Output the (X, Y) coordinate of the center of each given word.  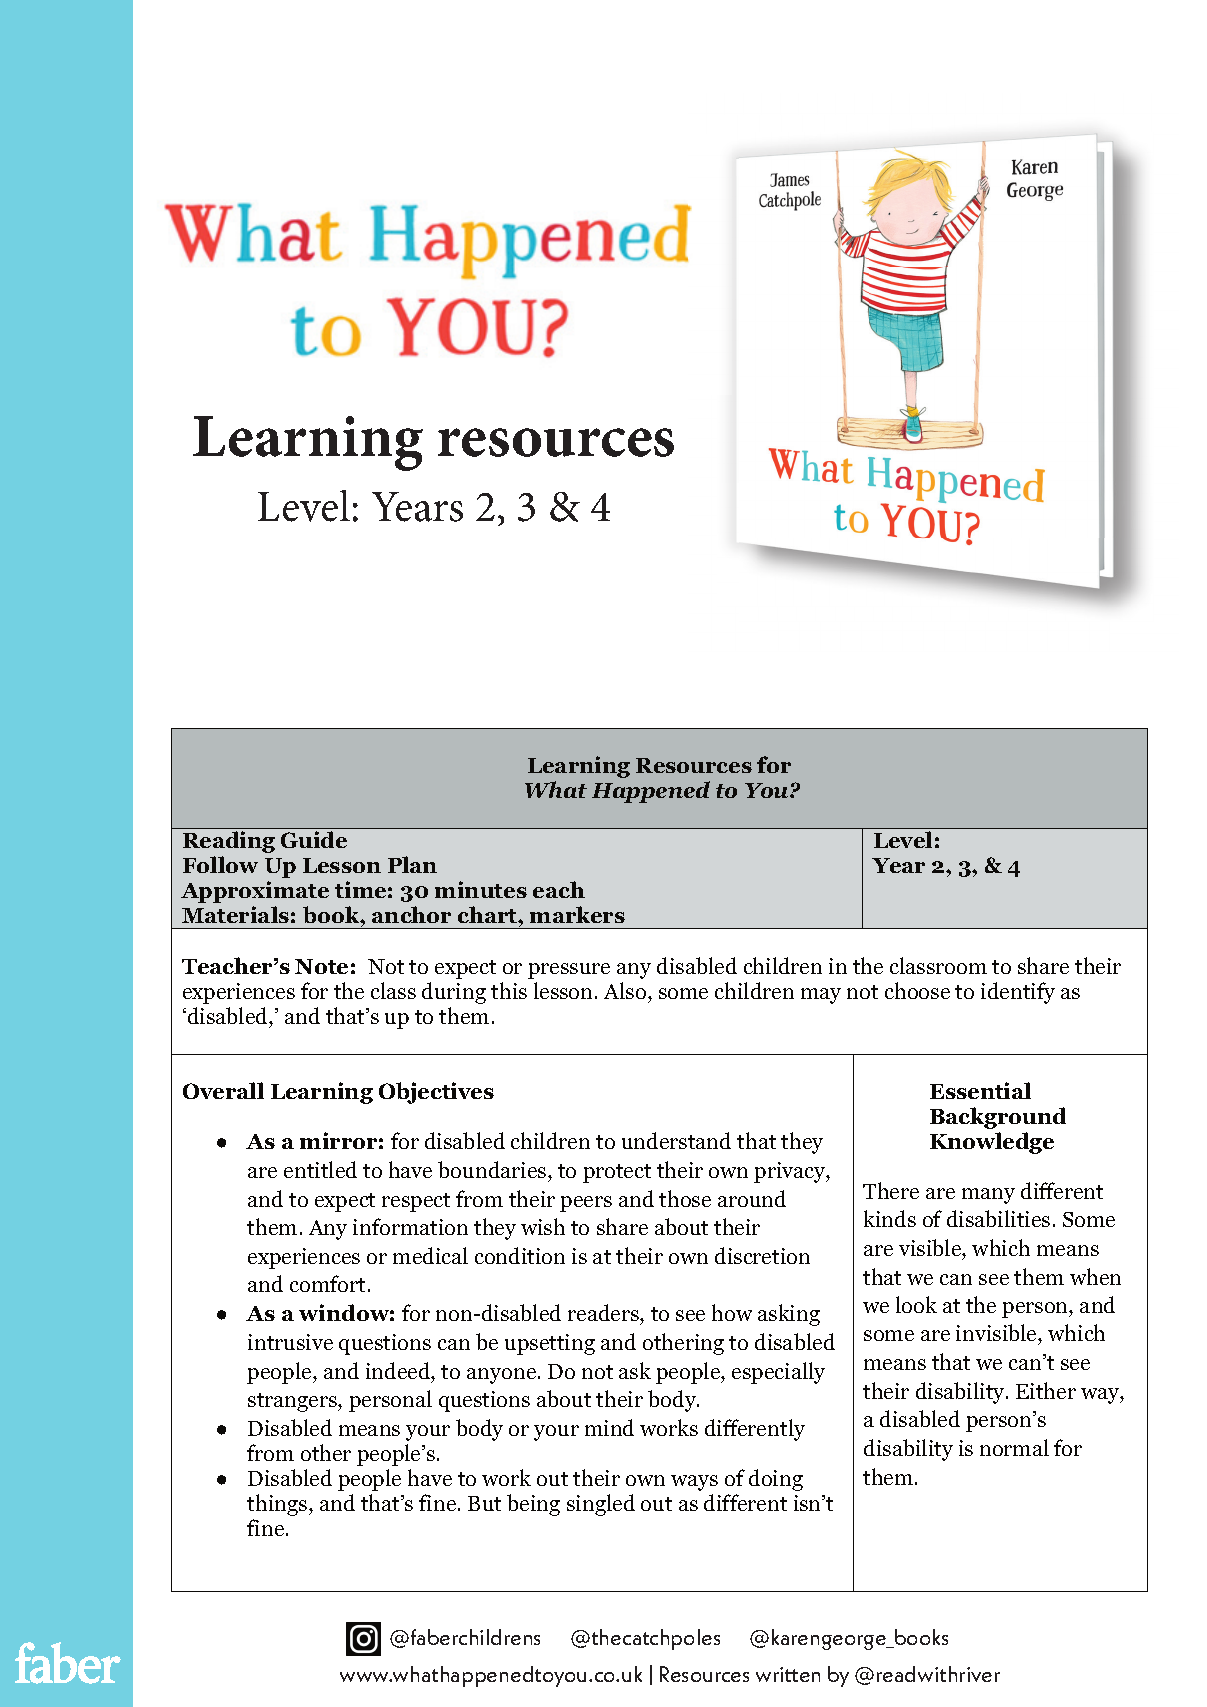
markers (577, 914)
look (916, 1304)
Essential (980, 1090)
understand (676, 1140)
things (278, 1505)
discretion (762, 1255)
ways (694, 1483)
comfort (327, 1283)
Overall (223, 1090)
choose (917, 990)
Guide (314, 839)
